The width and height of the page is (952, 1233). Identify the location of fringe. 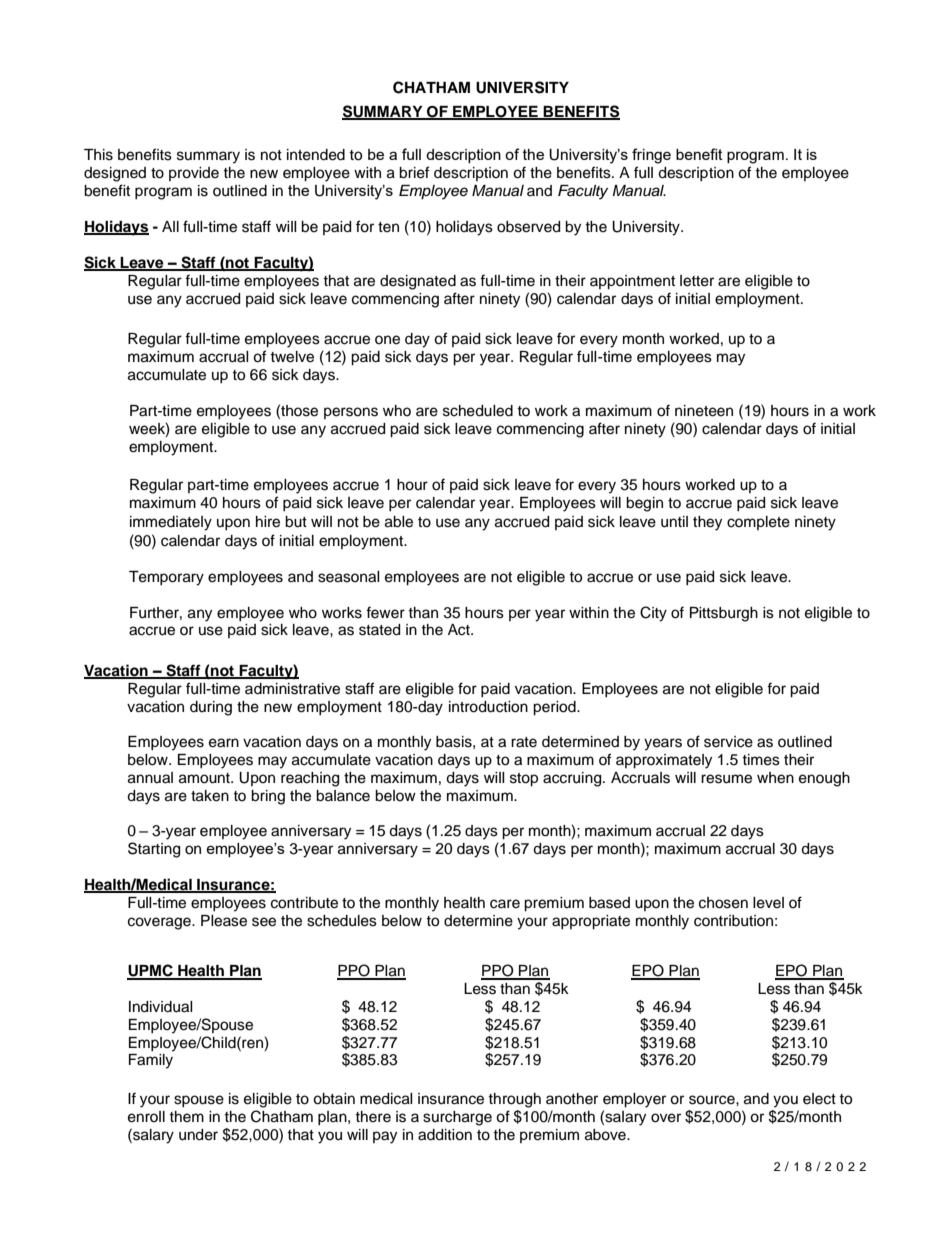
(651, 156).
